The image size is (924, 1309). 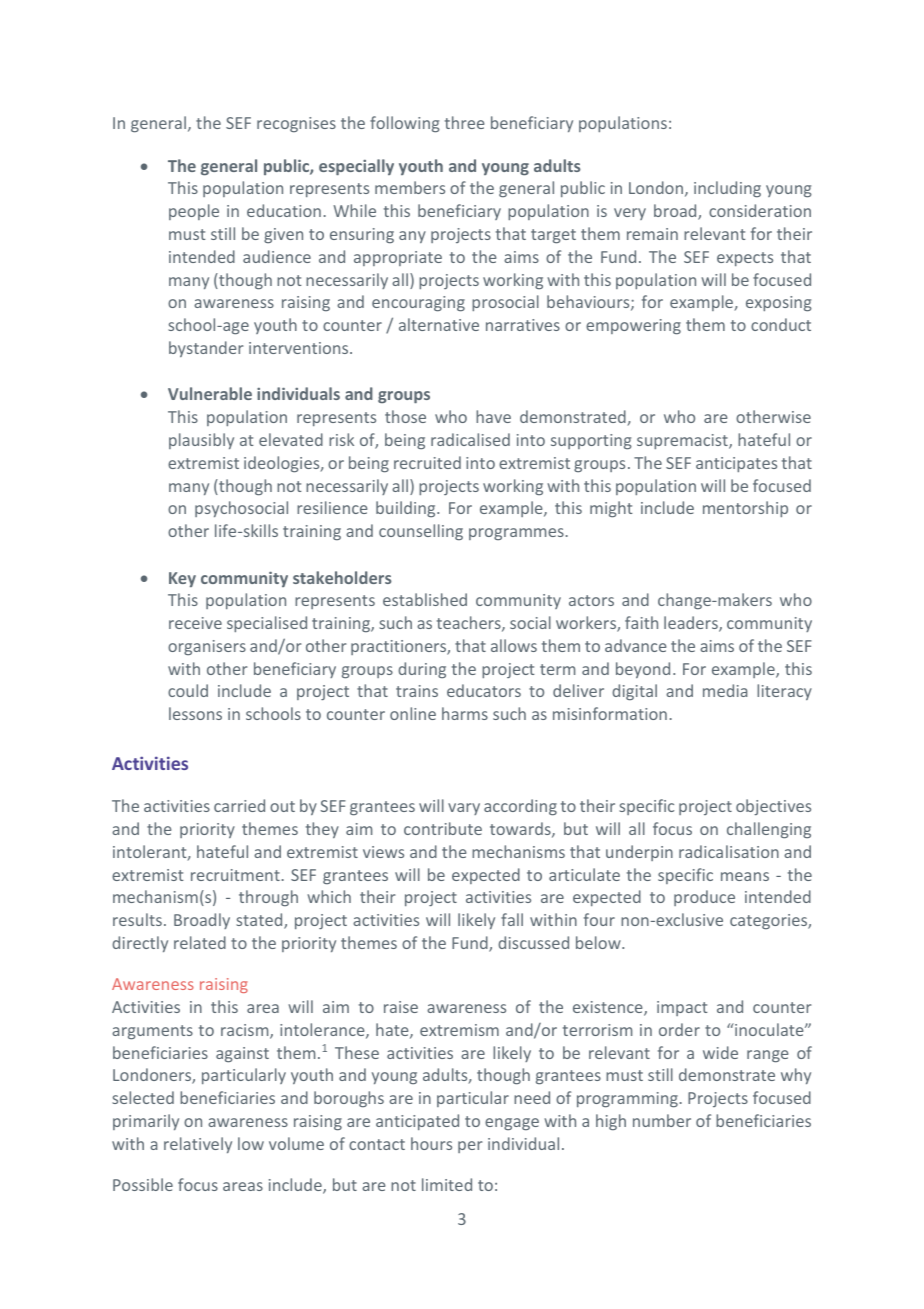 What do you see at coordinates (210, 393) in the page?
I see `Vulnerable` at bounding box center [210, 393].
